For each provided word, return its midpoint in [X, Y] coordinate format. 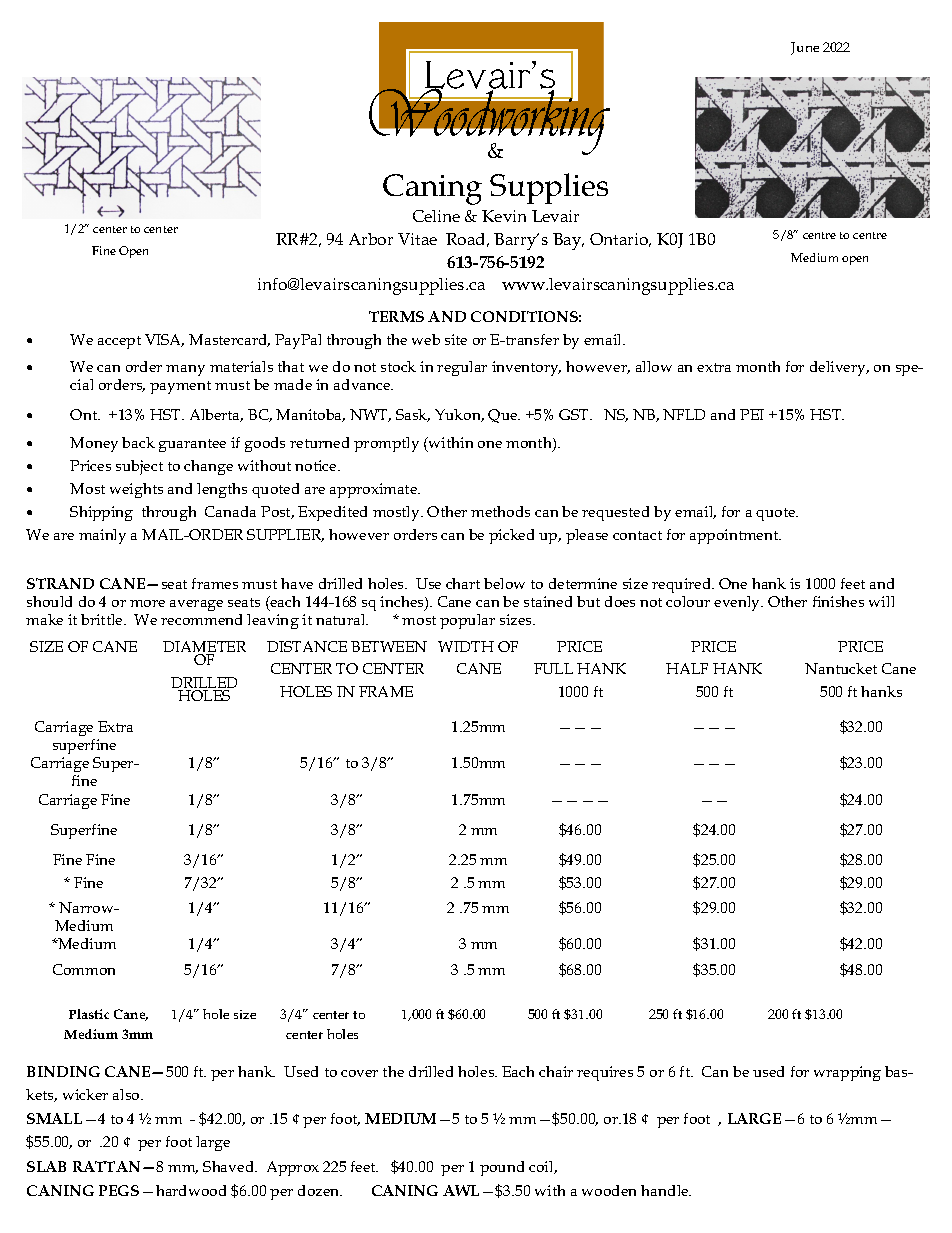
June [805, 48]
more [147, 603]
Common [84, 969]
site [456, 339]
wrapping [847, 1073]
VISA [164, 340]
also [127, 1094]
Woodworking [489, 122]
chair [556, 1071]
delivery [839, 368]
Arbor [371, 239]
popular [467, 621]
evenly [738, 603]
